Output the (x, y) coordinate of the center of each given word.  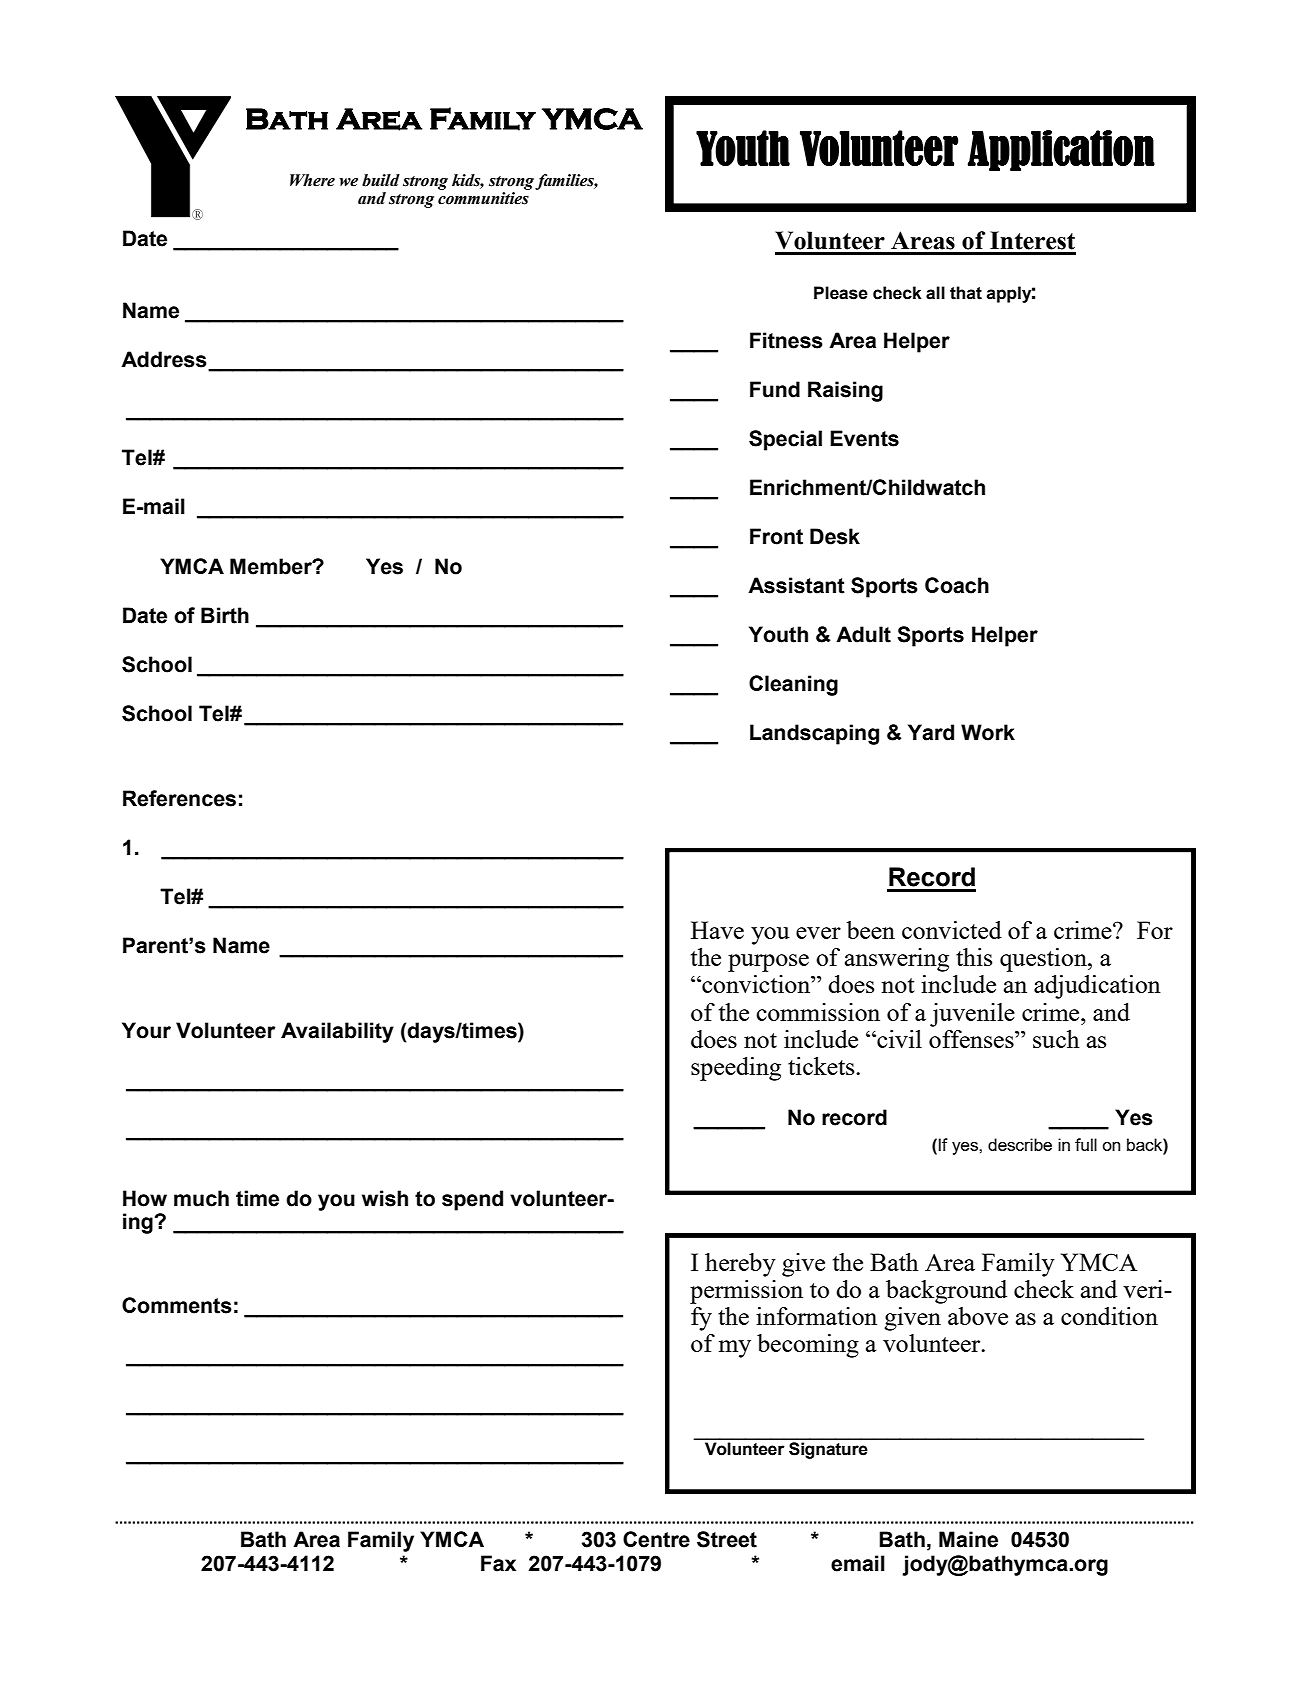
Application (1061, 150)
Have (717, 930)
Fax (498, 1563)
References (179, 798)
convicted (952, 930)
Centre (656, 1539)
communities (484, 197)
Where (312, 180)
